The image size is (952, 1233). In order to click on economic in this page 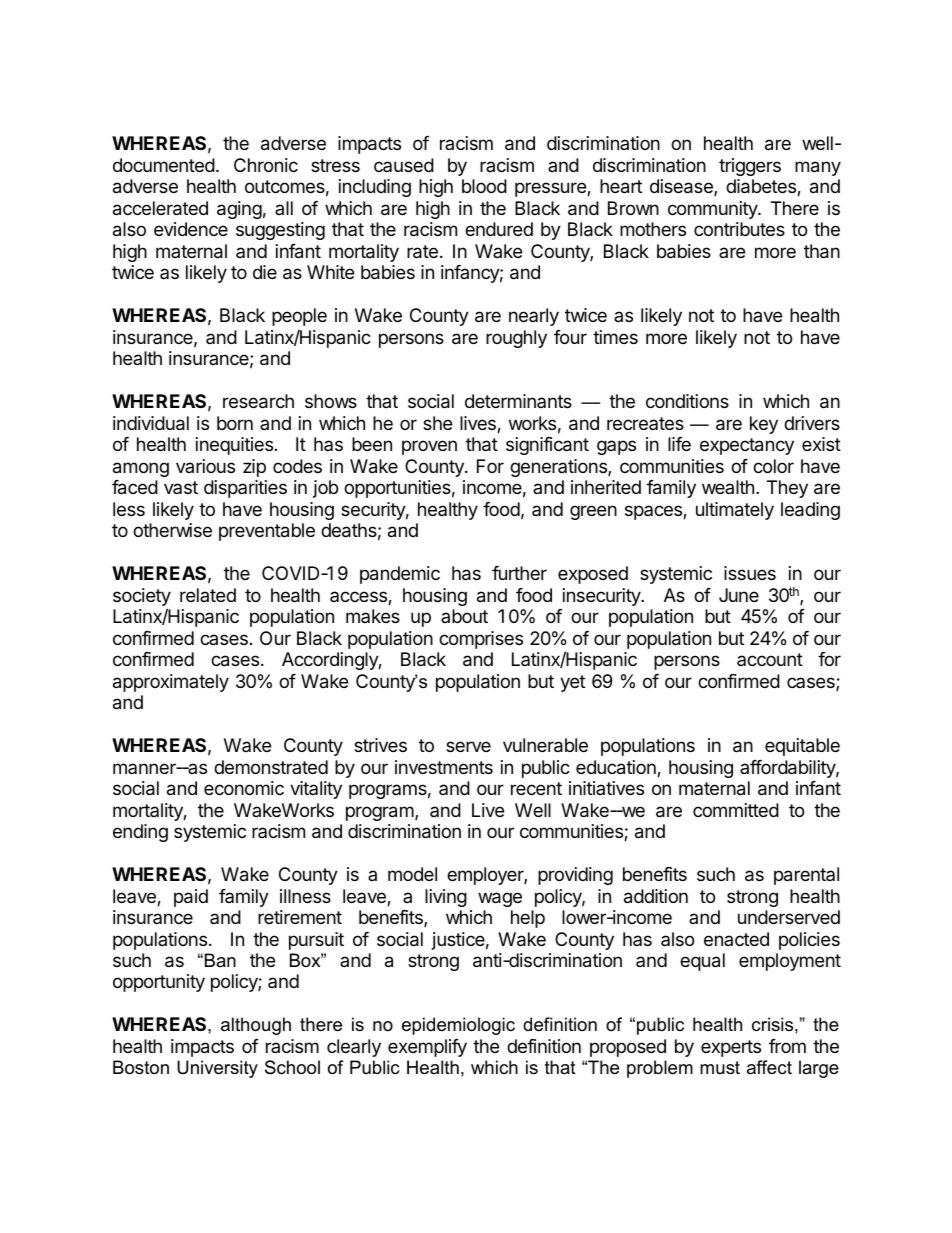, I will do `click(244, 788)`.
